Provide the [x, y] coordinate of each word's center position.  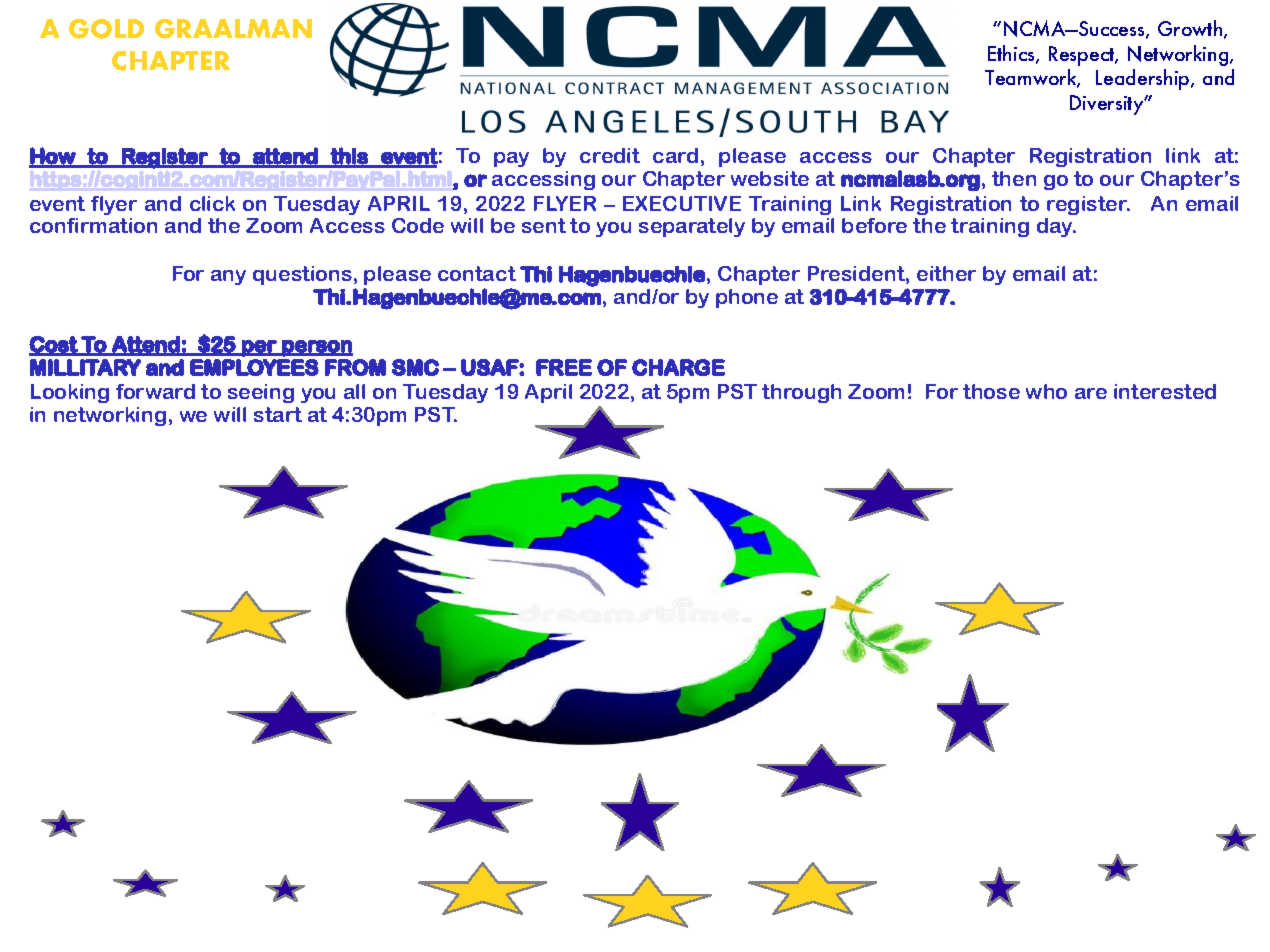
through [801, 393]
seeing [261, 393]
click [212, 203]
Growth [1191, 29]
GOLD [106, 29]
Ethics [1012, 54]
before [874, 225]
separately [692, 227]
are [1091, 393]
